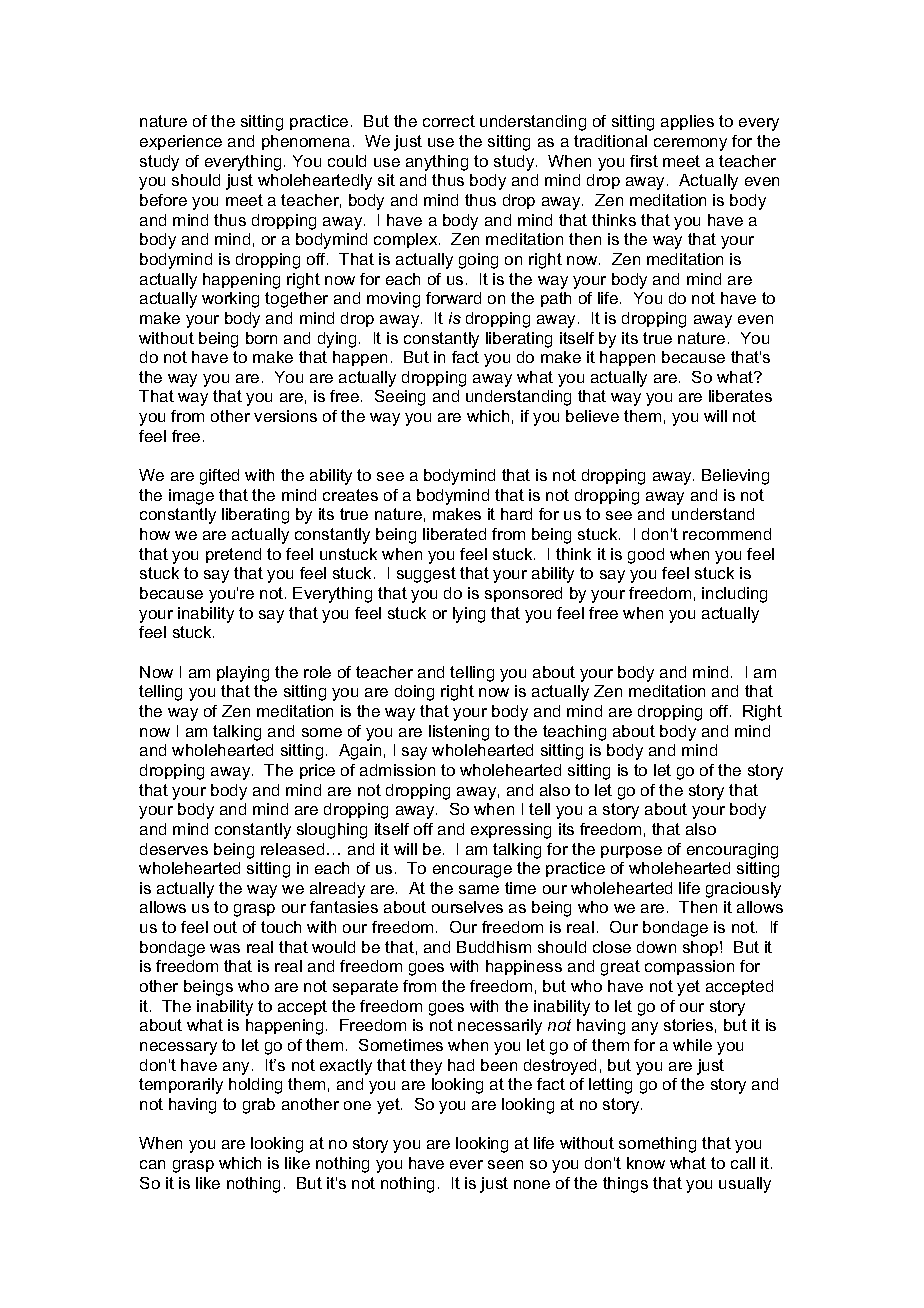 The width and height of the screenshot is (924, 1308). What do you see at coordinates (437, 163) in the screenshot?
I see `anything` at bounding box center [437, 163].
